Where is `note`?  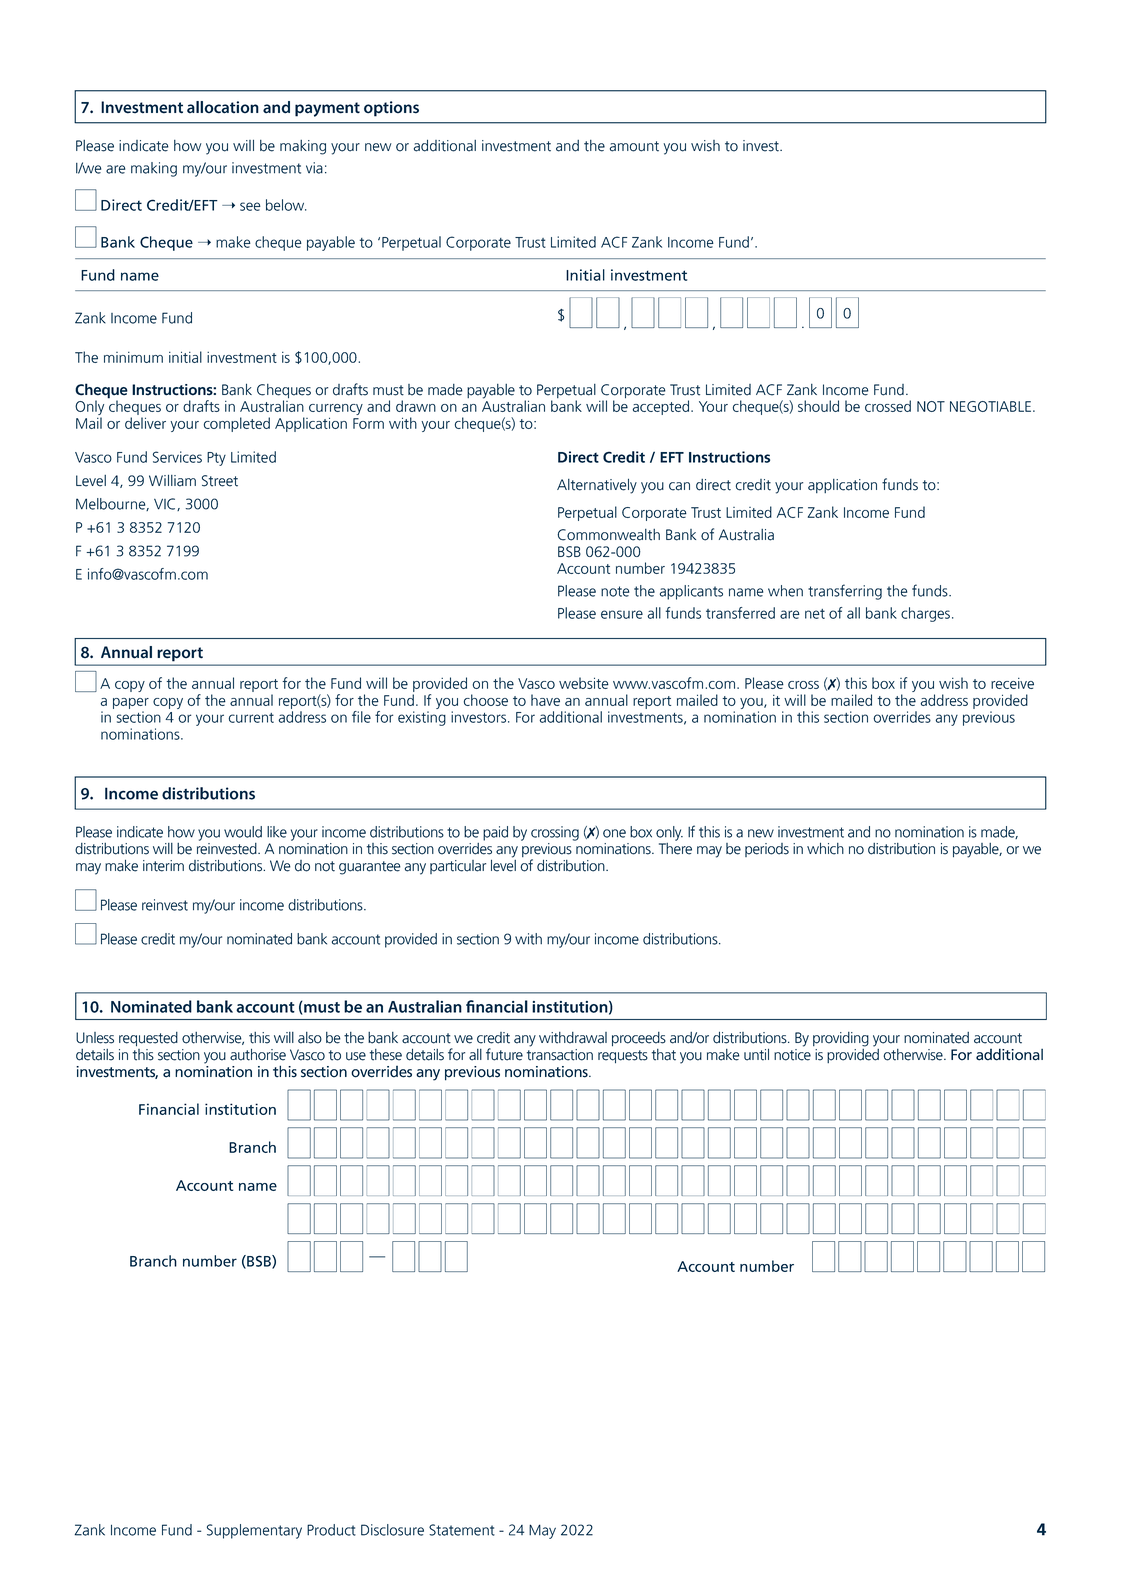
note is located at coordinates (615, 591).
